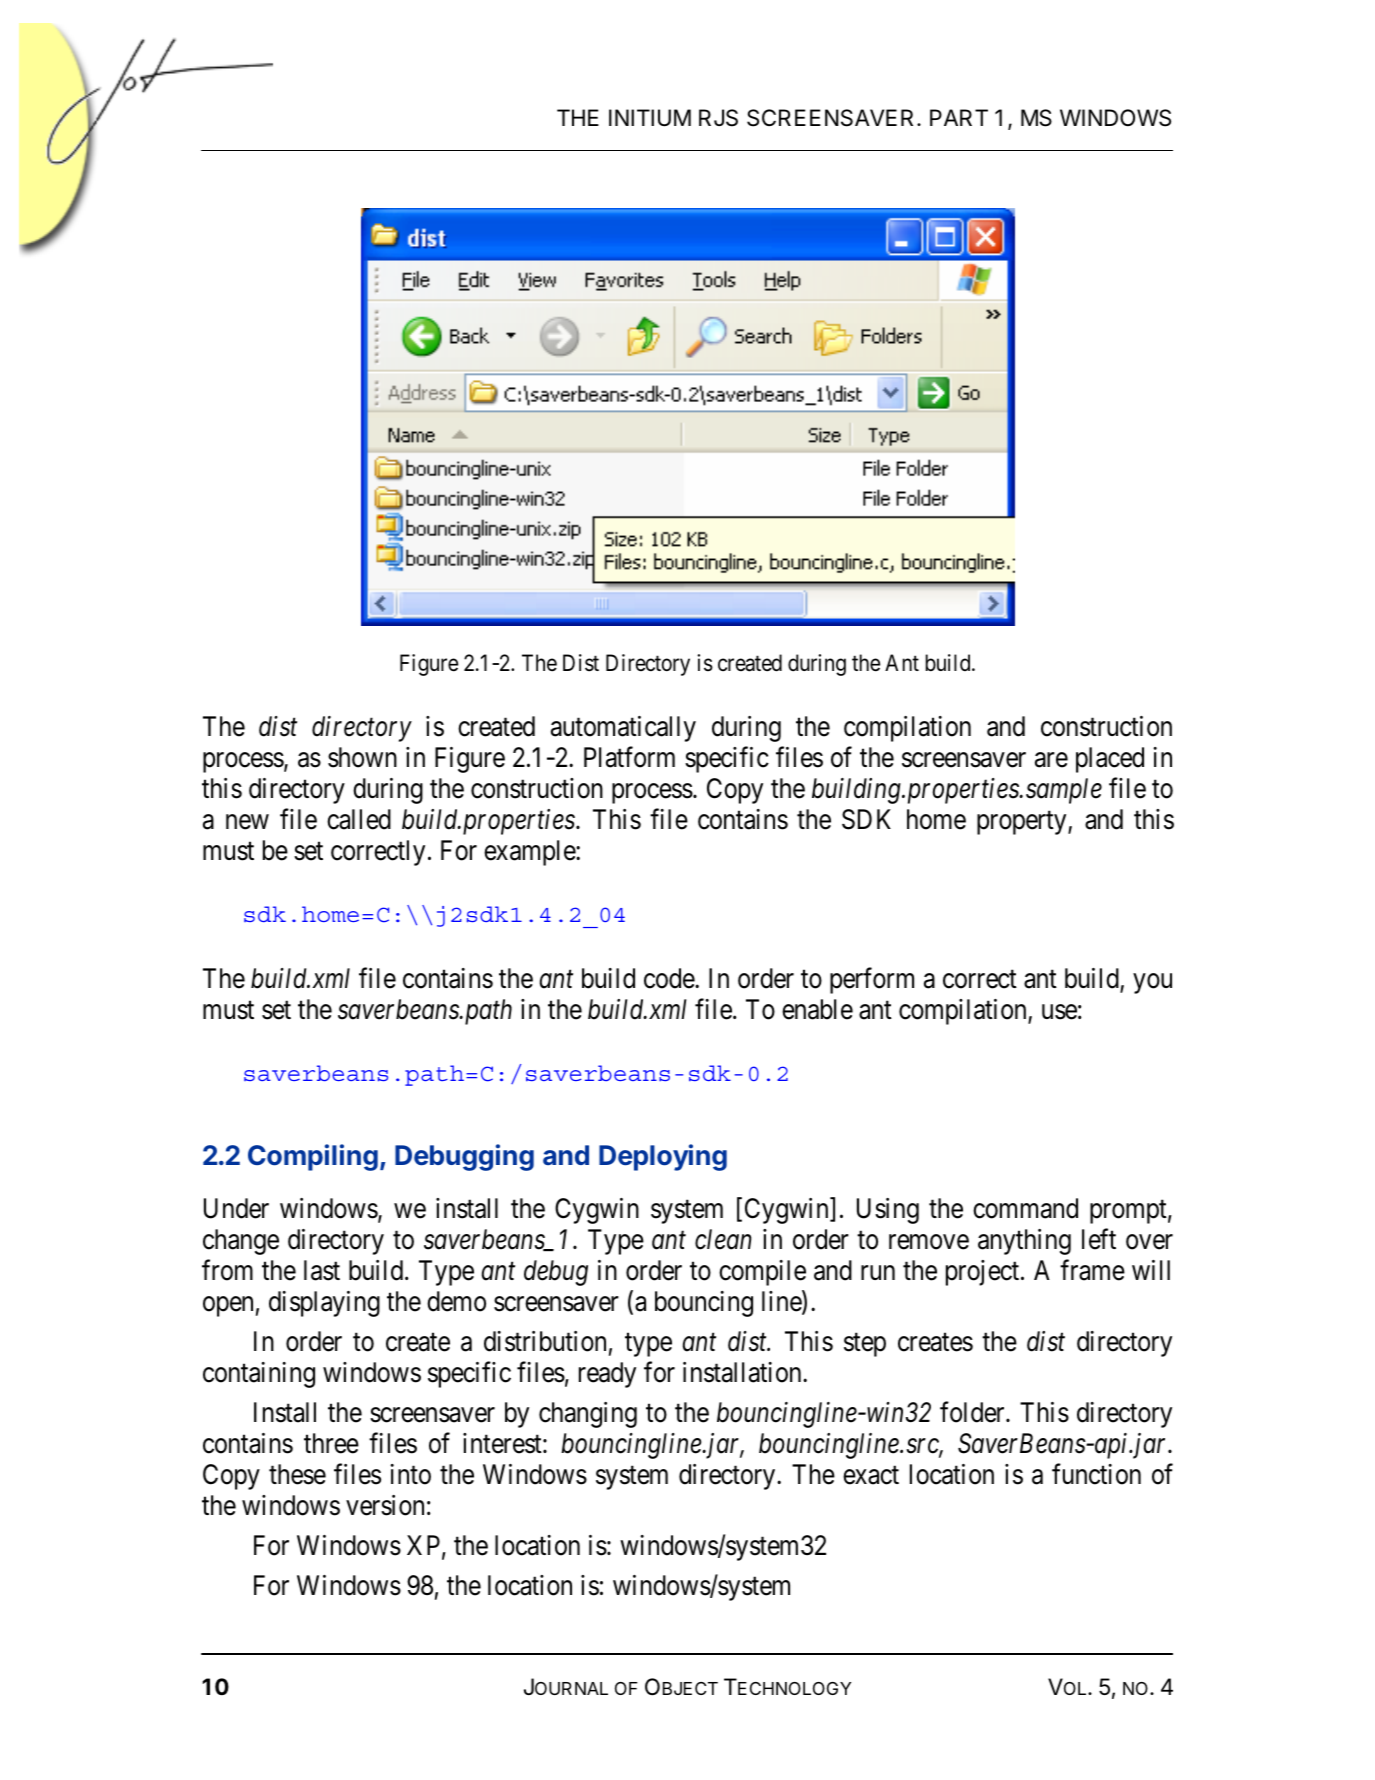 Image resolution: width=1375 pixels, height=1780 pixels. Describe the element at coordinates (1110, 760) in the screenshot. I see `placed` at that location.
